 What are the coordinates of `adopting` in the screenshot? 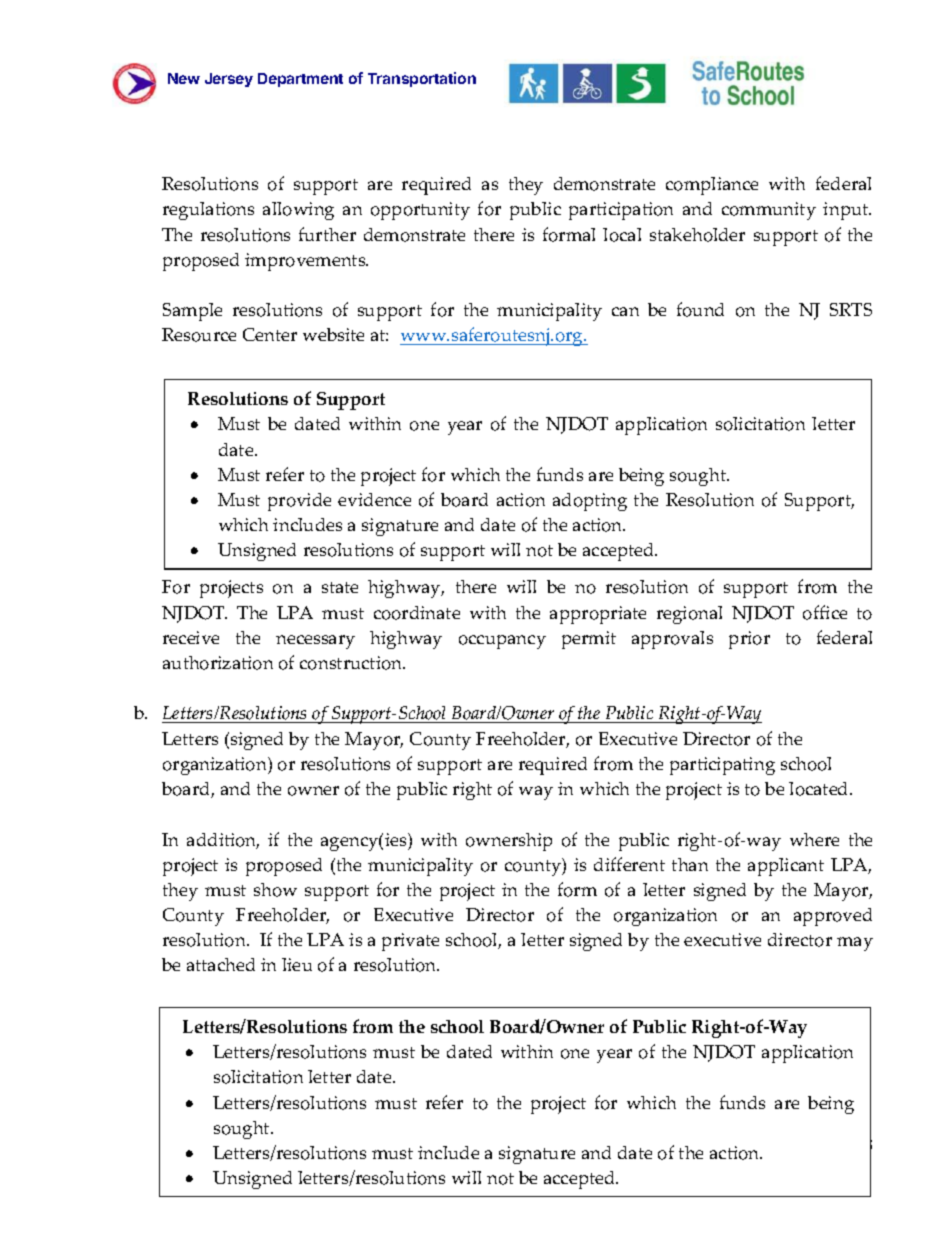 It's located at (590, 502).
